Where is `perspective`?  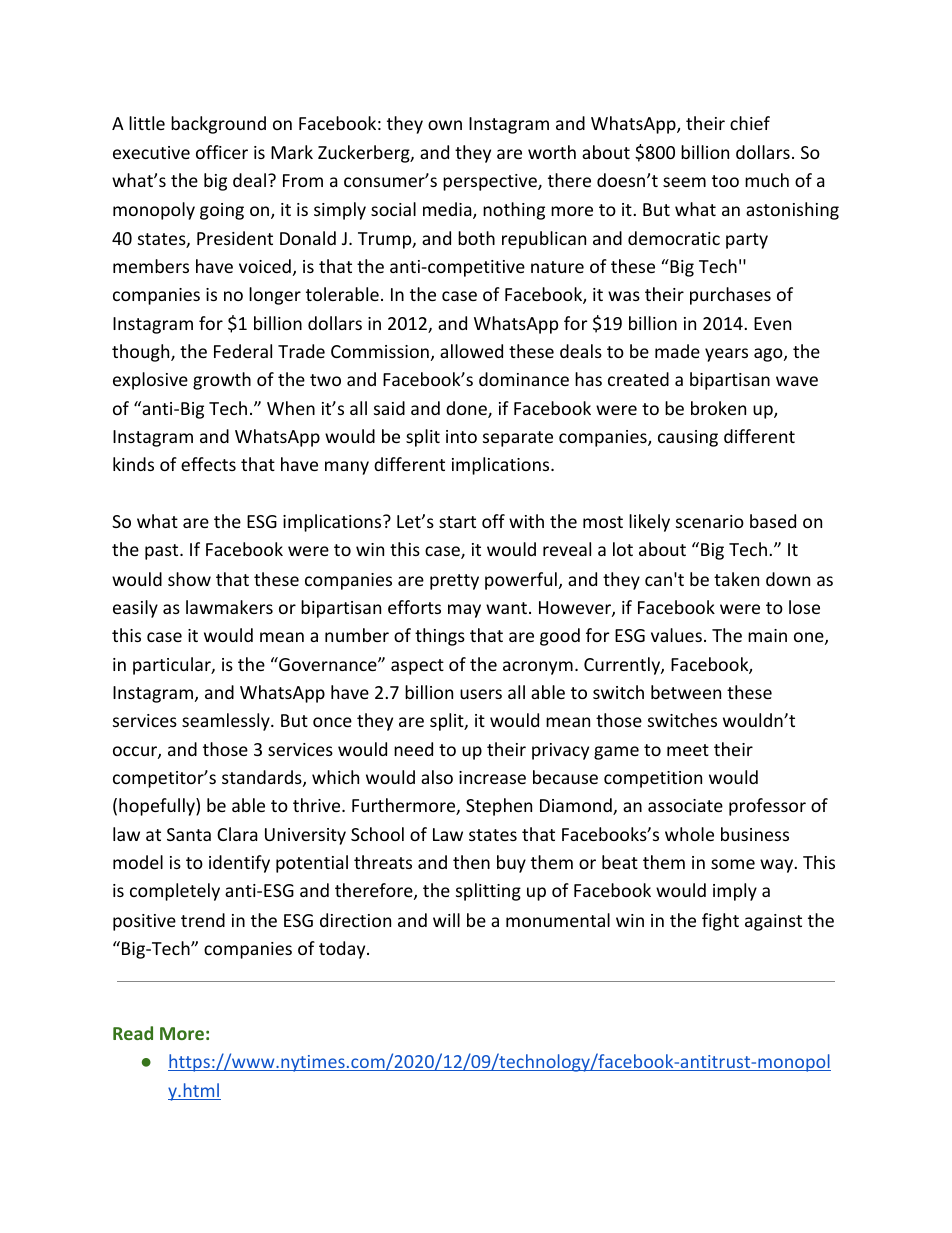 perspective is located at coordinates (491, 182).
